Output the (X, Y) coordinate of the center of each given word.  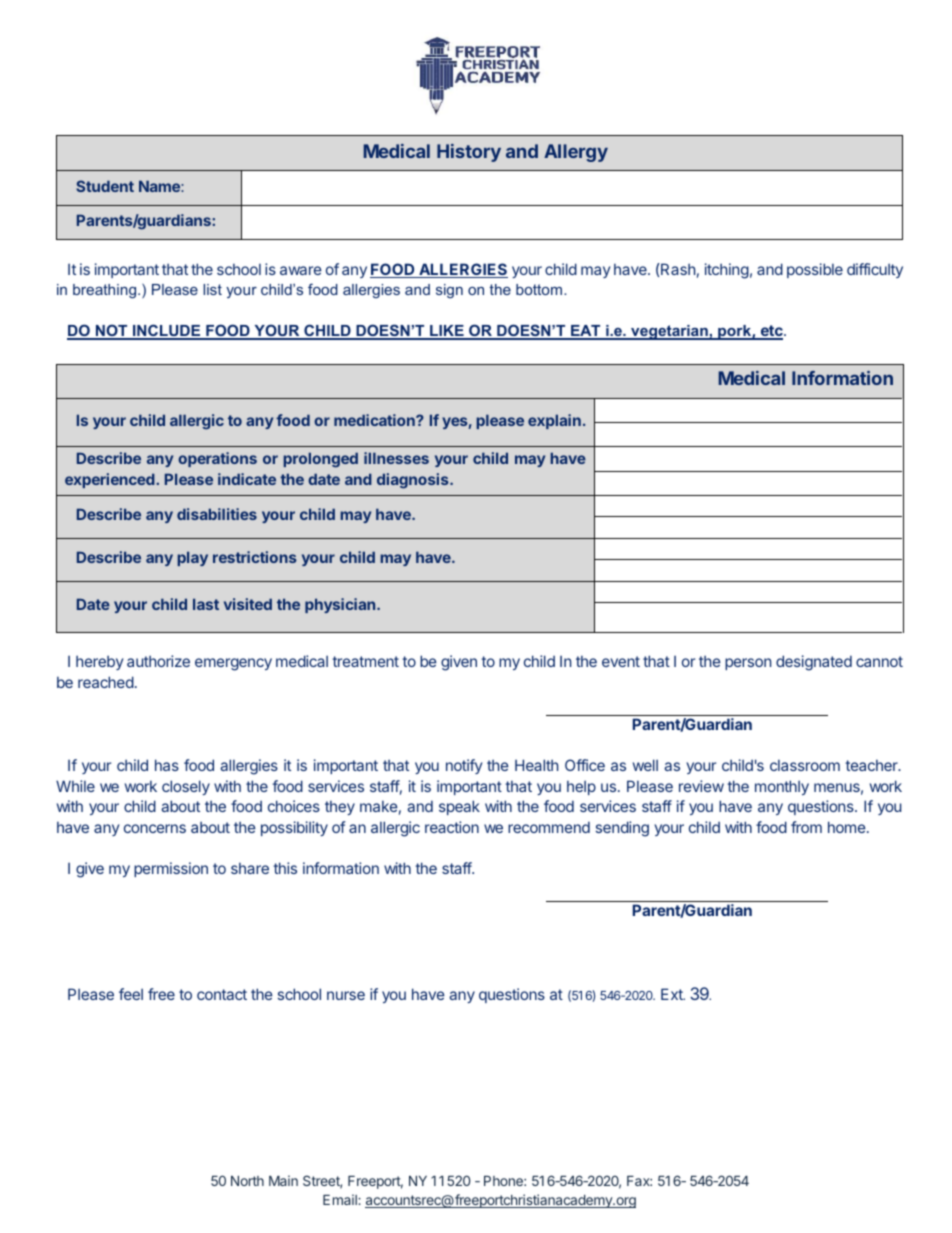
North (247, 1181)
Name (160, 186)
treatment (365, 661)
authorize (158, 661)
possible (815, 270)
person (748, 664)
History (469, 153)
